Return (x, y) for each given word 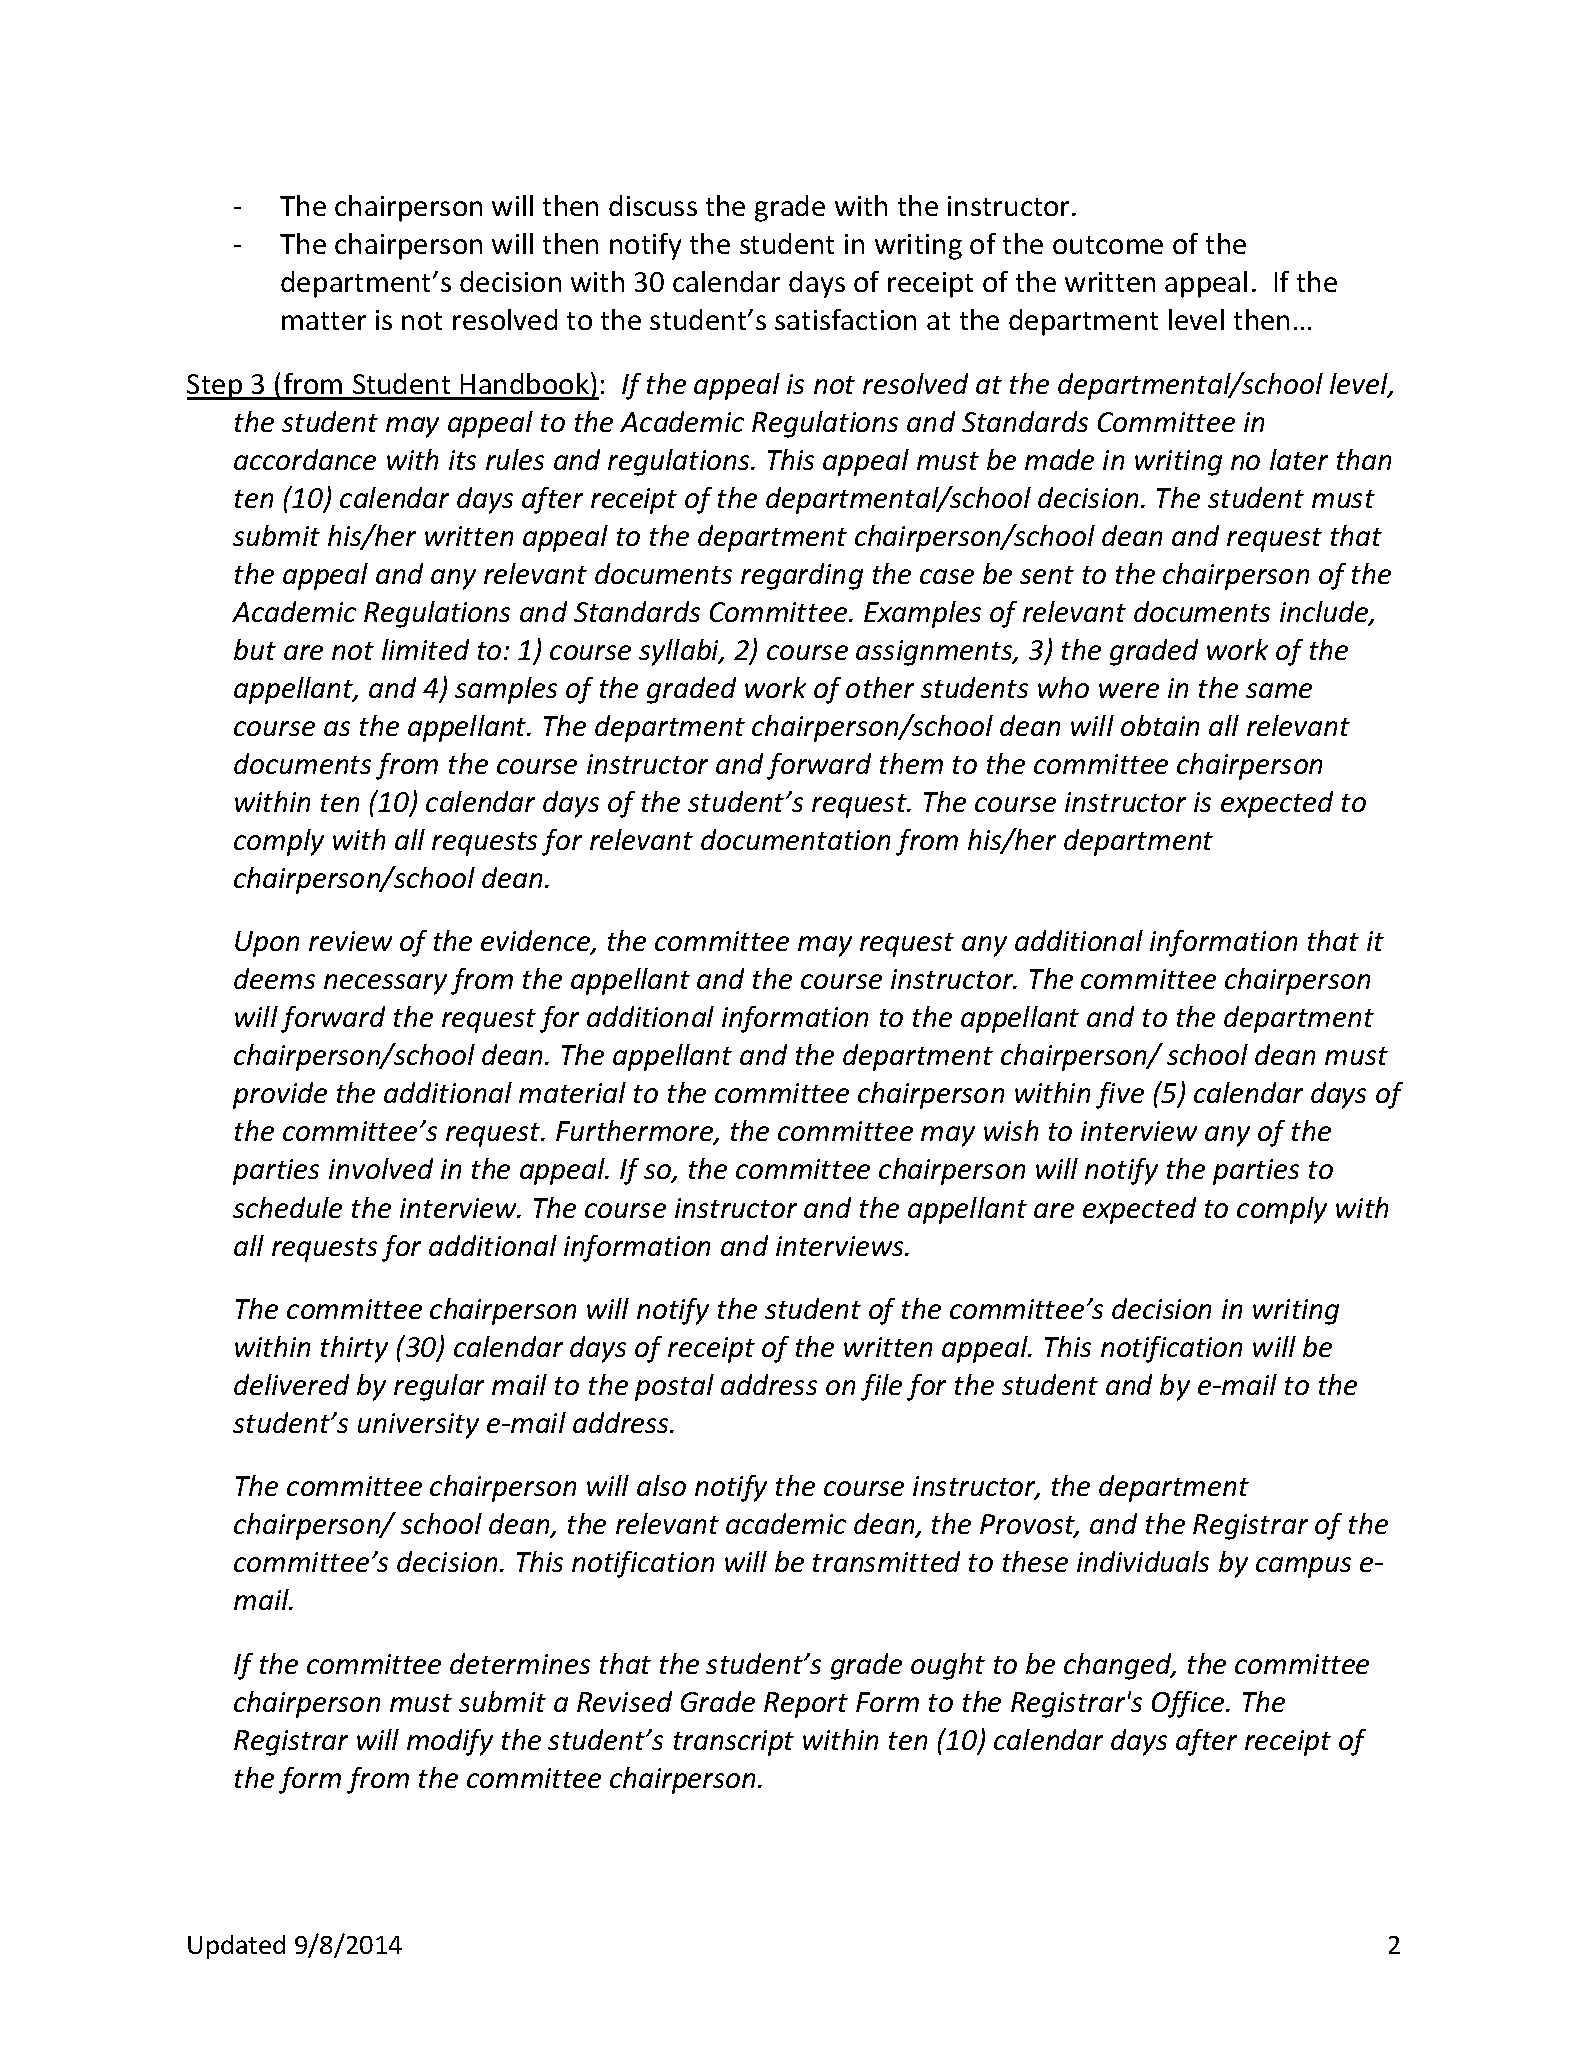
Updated (236, 1947)
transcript (734, 1743)
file (881, 1387)
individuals (1143, 1561)
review (350, 941)
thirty (354, 1349)
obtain (1160, 725)
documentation (795, 839)
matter (324, 321)
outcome (1108, 245)
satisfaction (845, 319)
